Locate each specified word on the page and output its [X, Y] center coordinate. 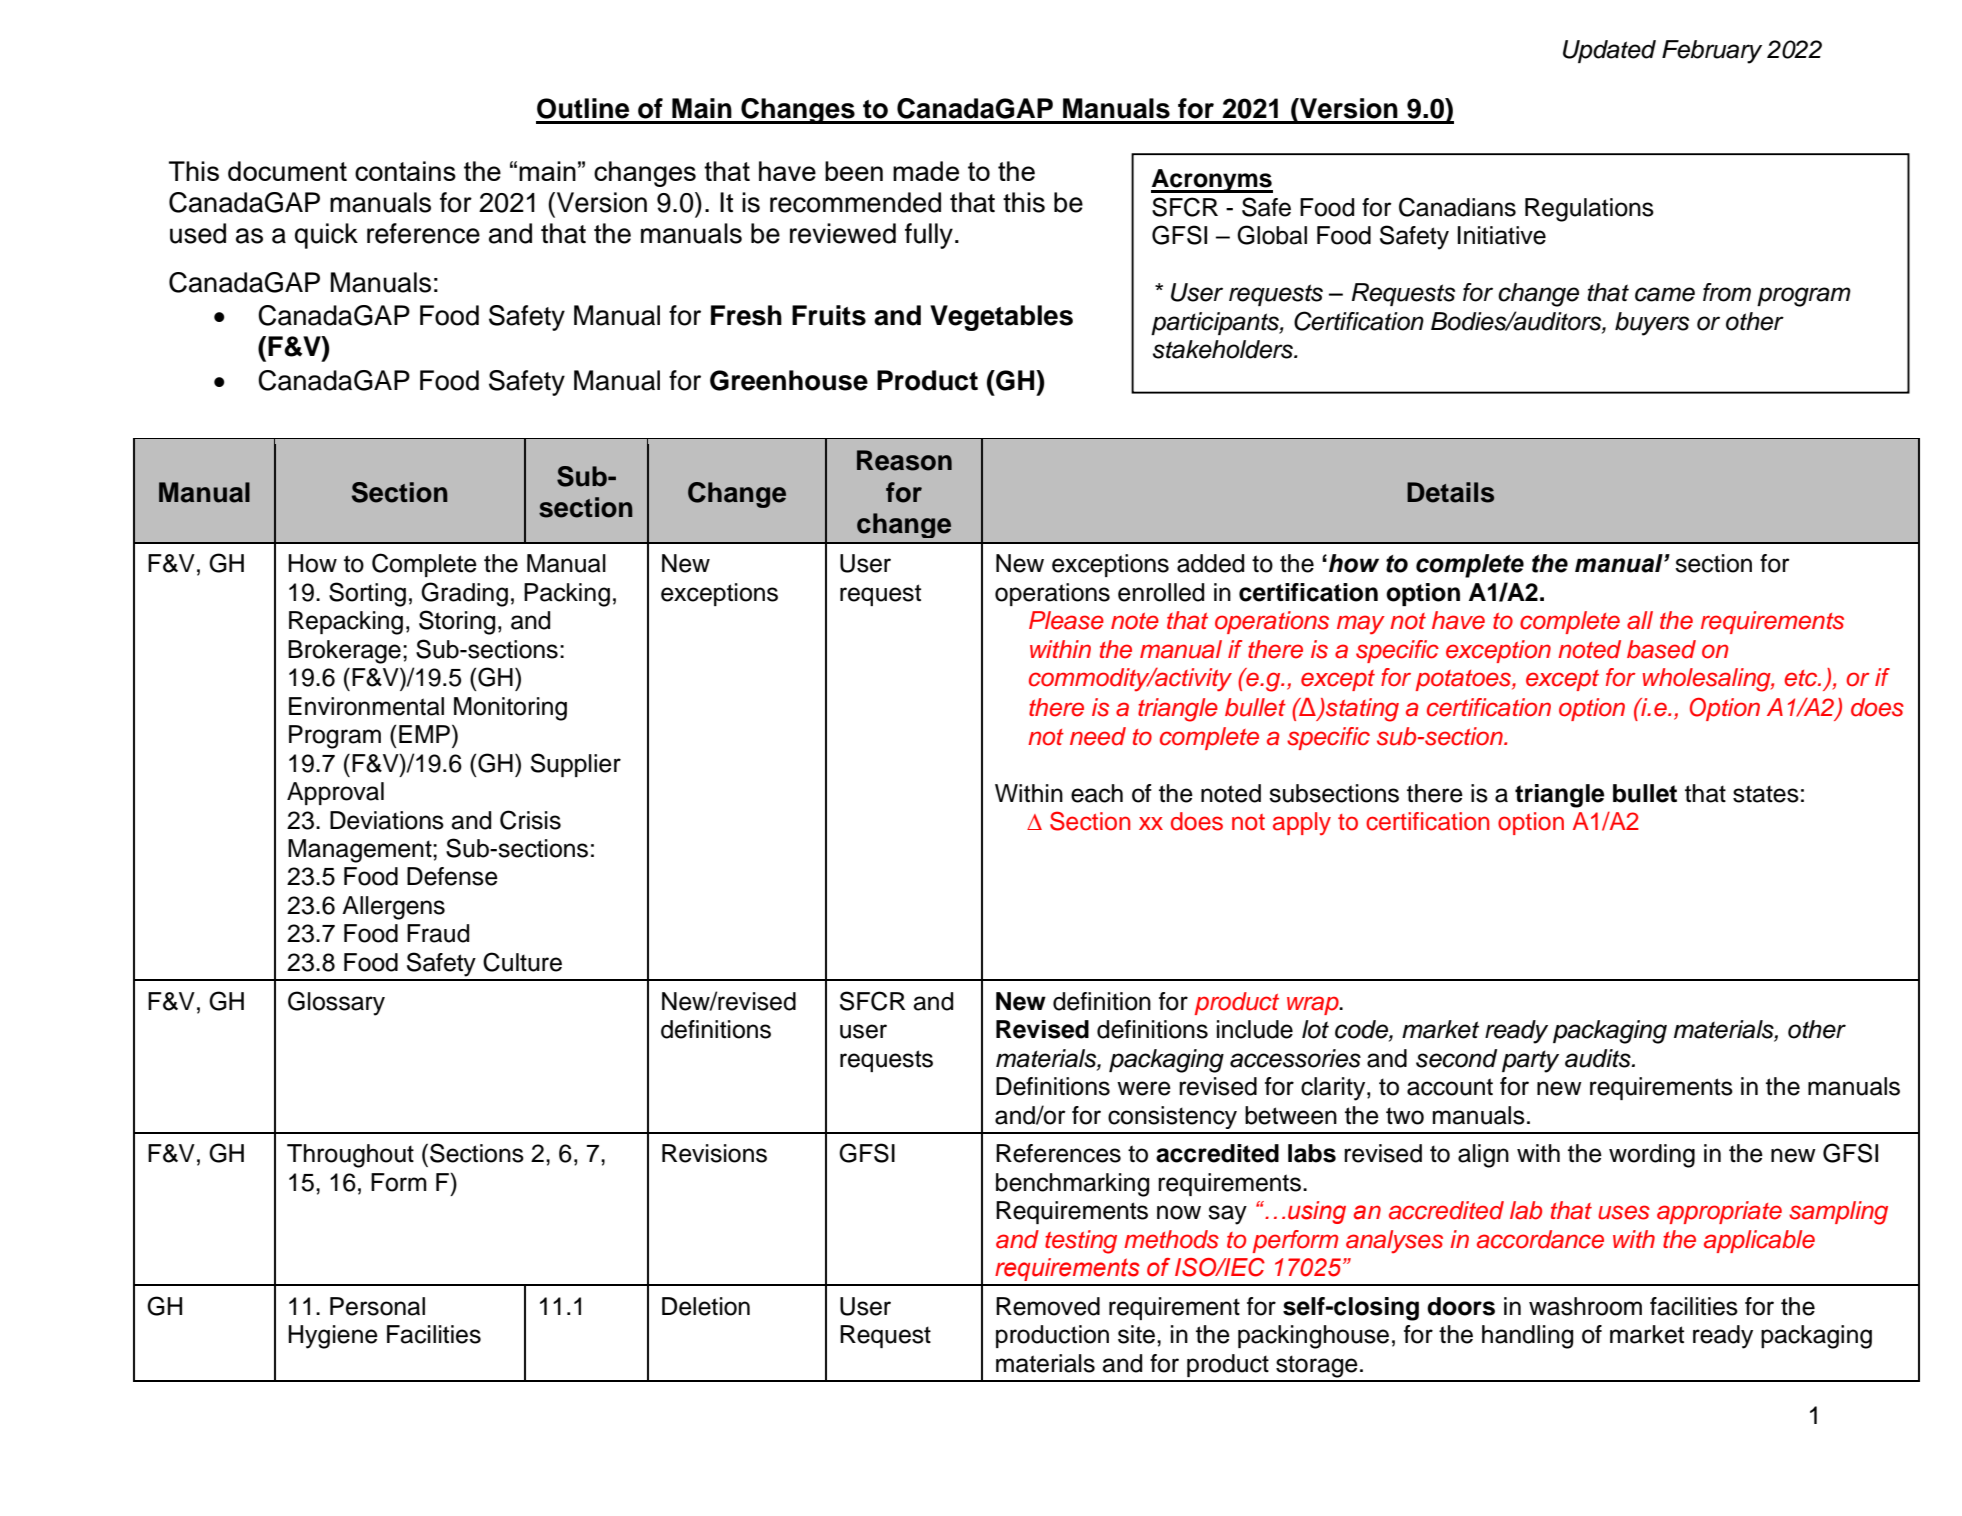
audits [1599, 1058]
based [1661, 649]
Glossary [336, 1003]
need [1098, 736]
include [1255, 1029]
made [926, 171]
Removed [1048, 1306]
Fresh [746, 315]
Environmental [366, 706]
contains [405, 171]
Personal [377, 1306]
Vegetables [1001, 318]
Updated [1609, 51]
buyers [1652, 324]
